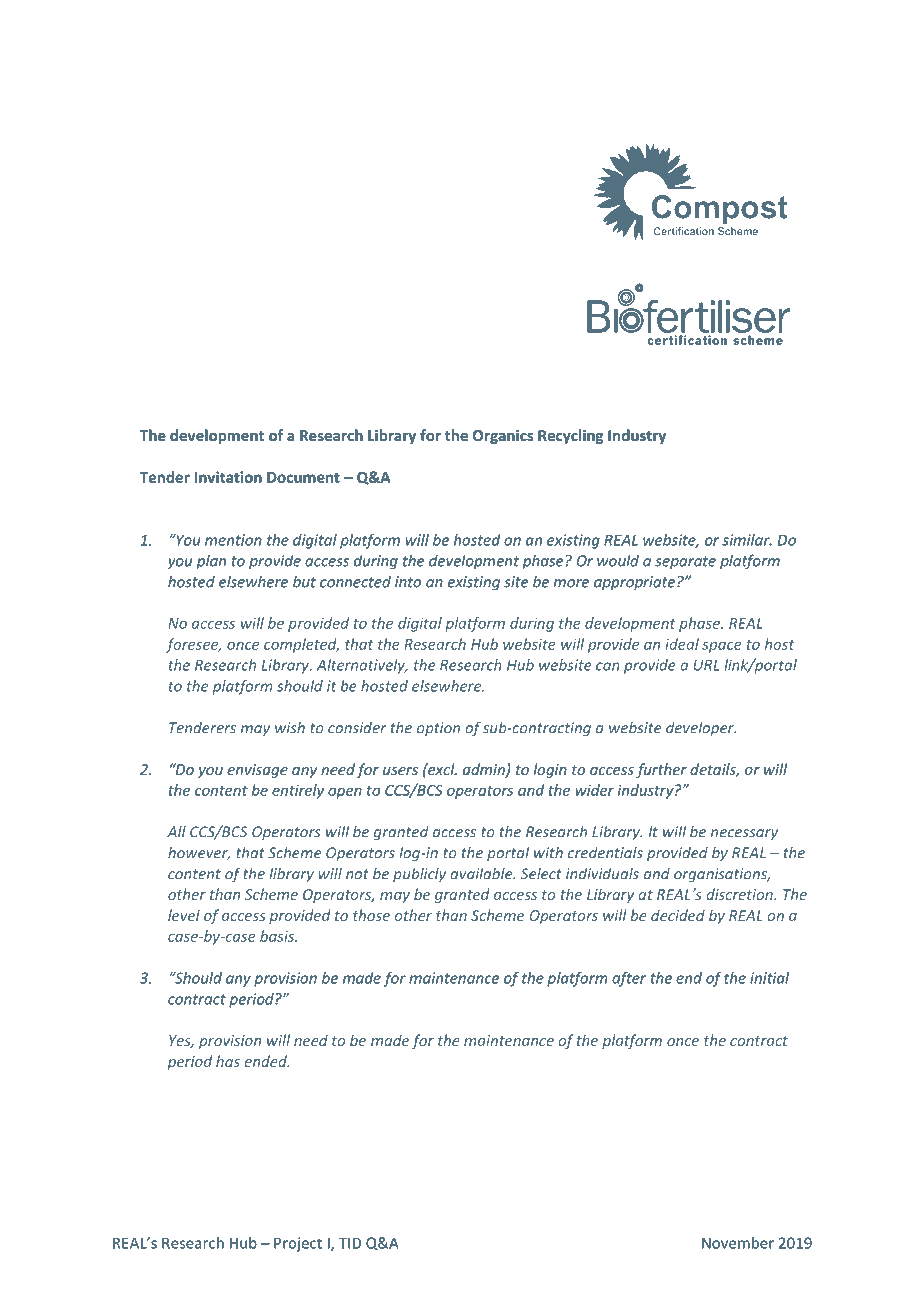  I want to click on similar, so click(747, 540).
